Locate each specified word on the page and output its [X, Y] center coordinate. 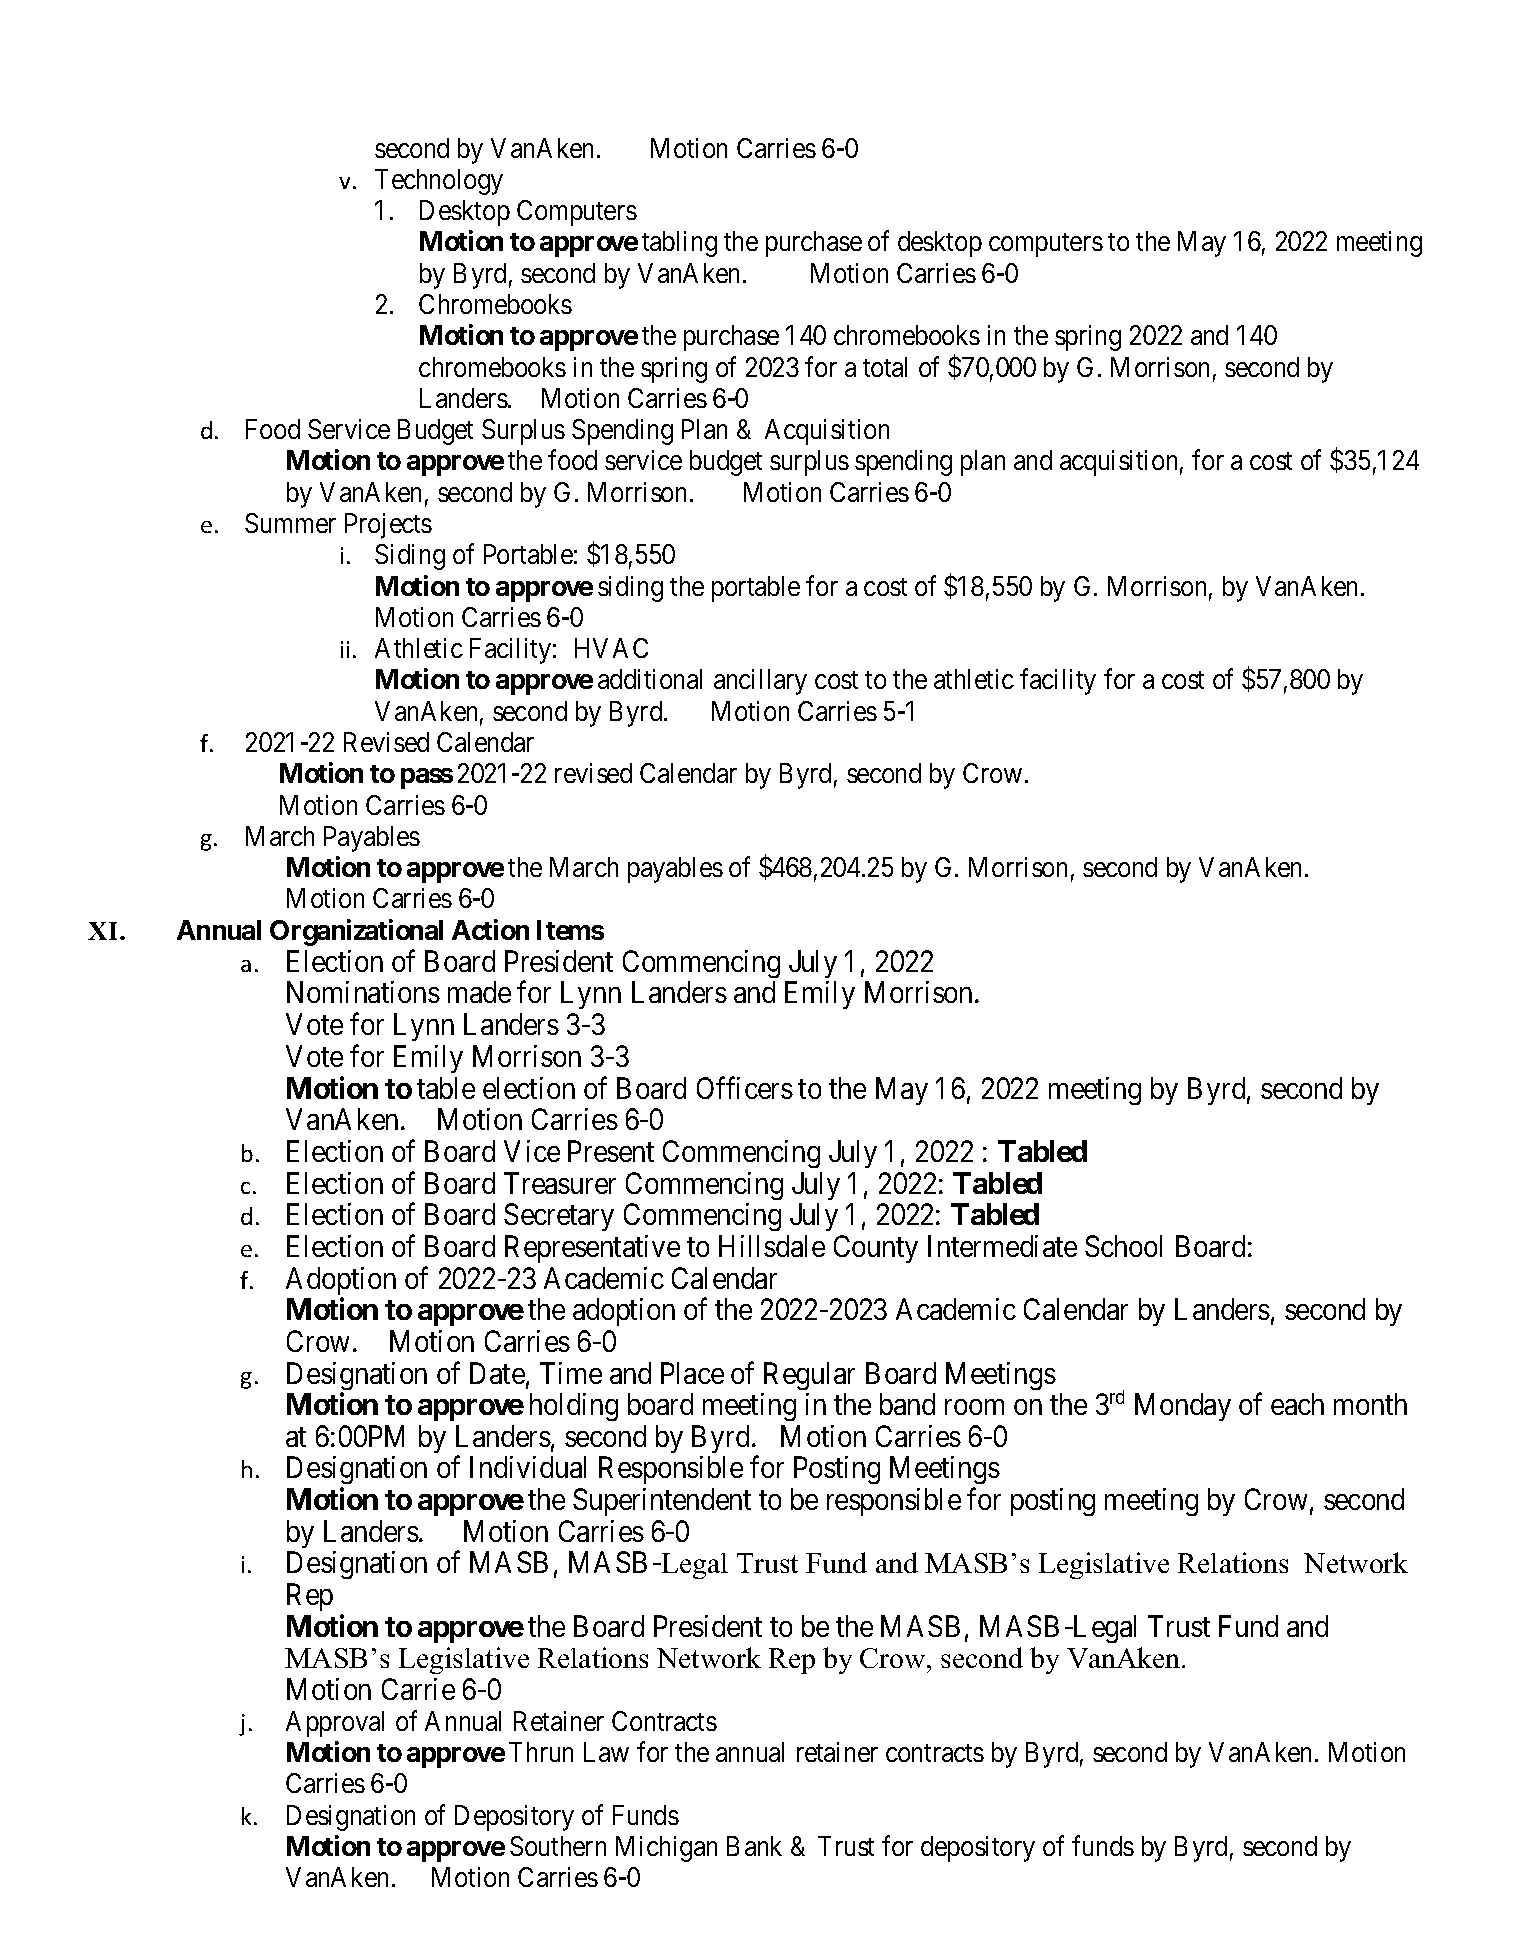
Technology [439, 182]
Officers [745, 1087]
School [1123, 1246]
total [885, 367]
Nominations [363, 992]
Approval [335, 1724]
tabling [679, 244]
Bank [754, 1846]
